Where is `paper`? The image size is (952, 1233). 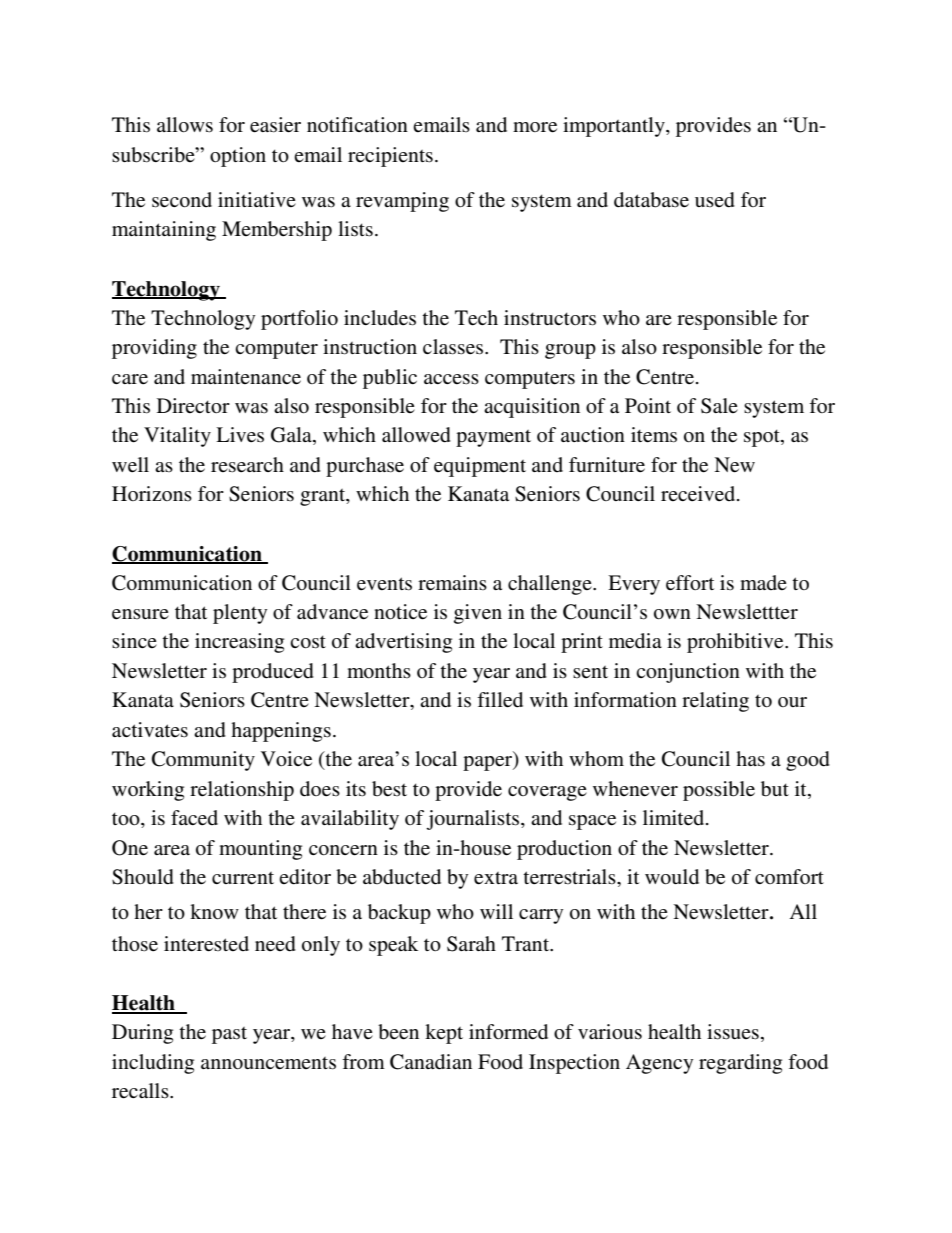
paper is located at coordinates (489, 763).
